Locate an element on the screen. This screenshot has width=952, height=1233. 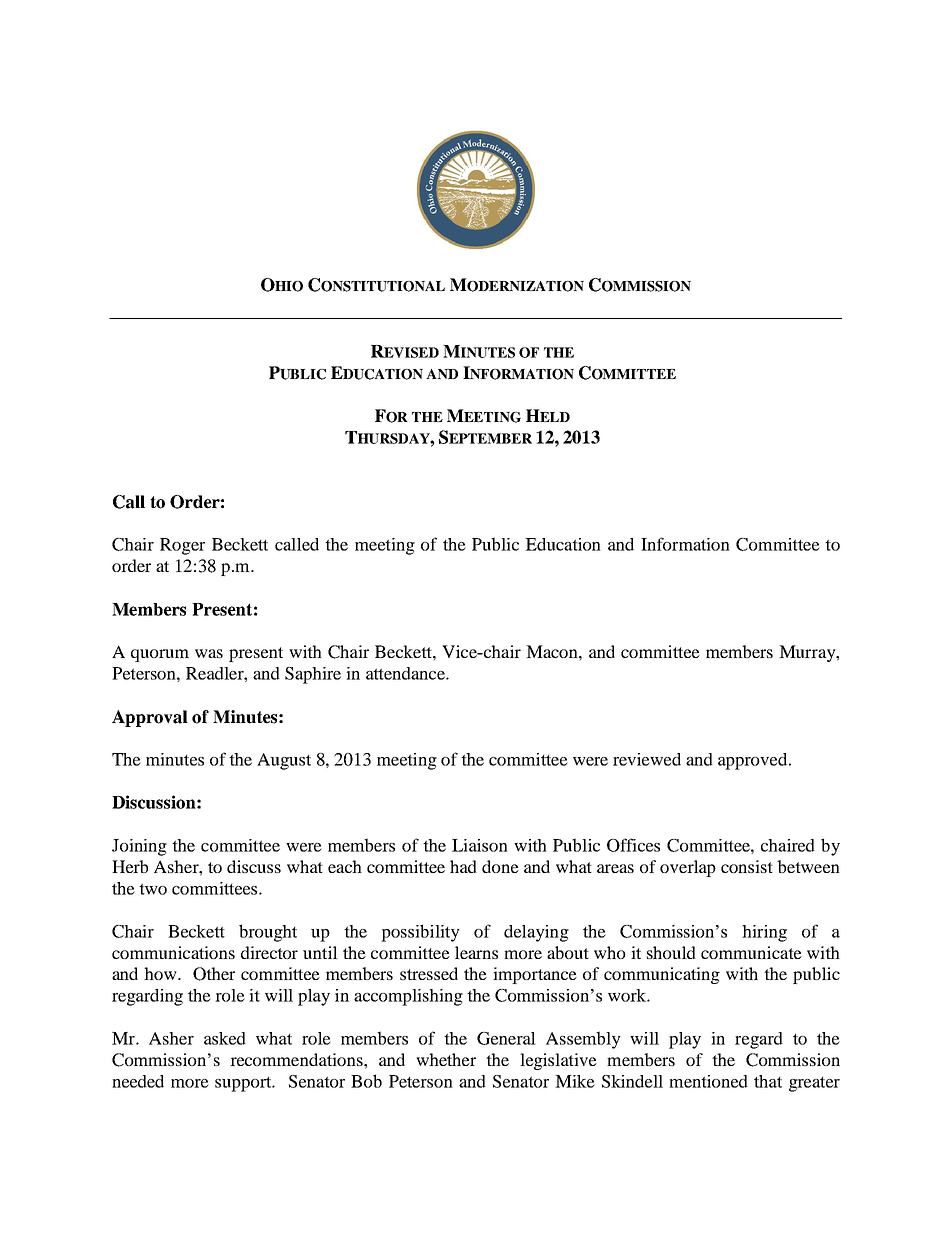
attendance is located at coordinates (406, 673).
